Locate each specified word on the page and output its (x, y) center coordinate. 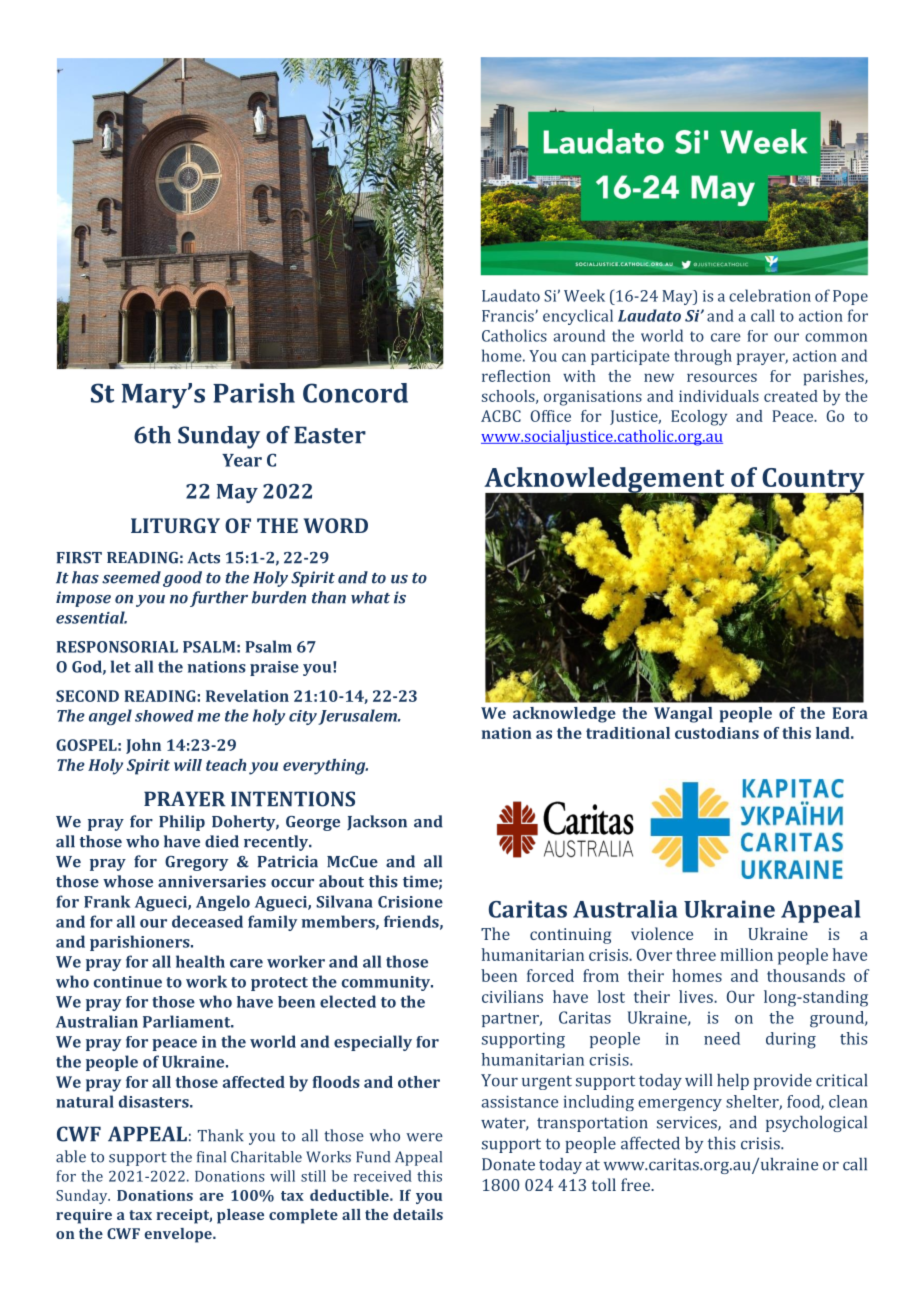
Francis (509, 316)
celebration (770, 295)
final (211, 1157)
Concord (355, 393)
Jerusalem (358, 717)
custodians (717, 733)
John (143, 746)
